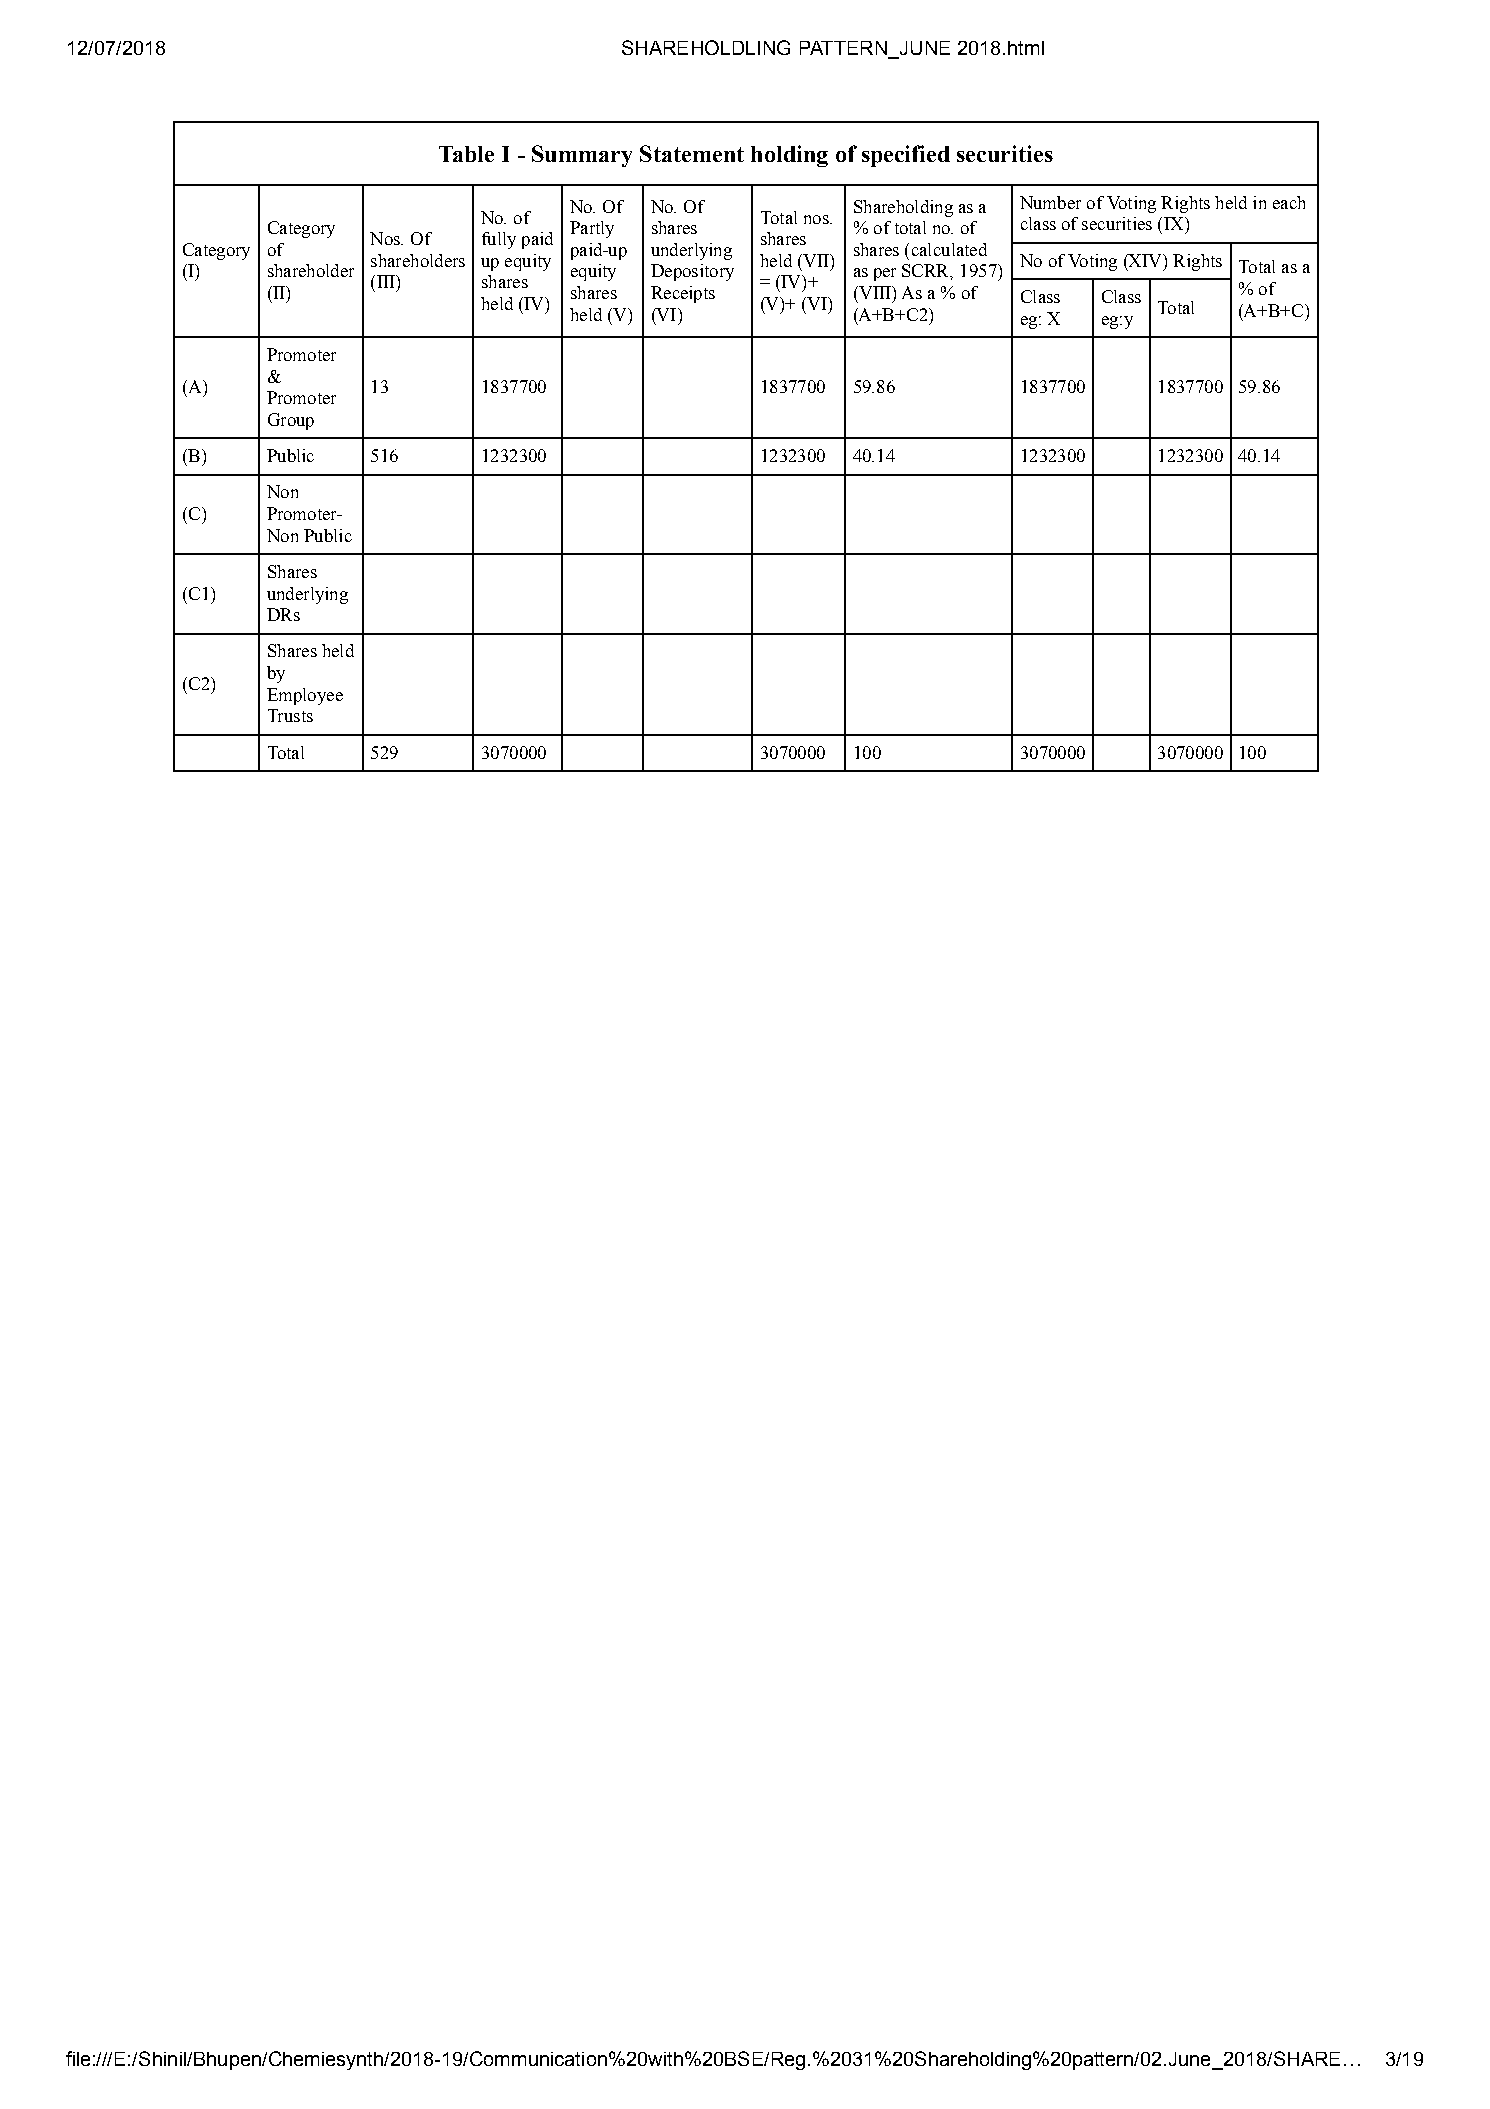 The image size is (1490, 2109). Describe the element at coordinates (1050, 202) in the image. I see `Number` at that location.
